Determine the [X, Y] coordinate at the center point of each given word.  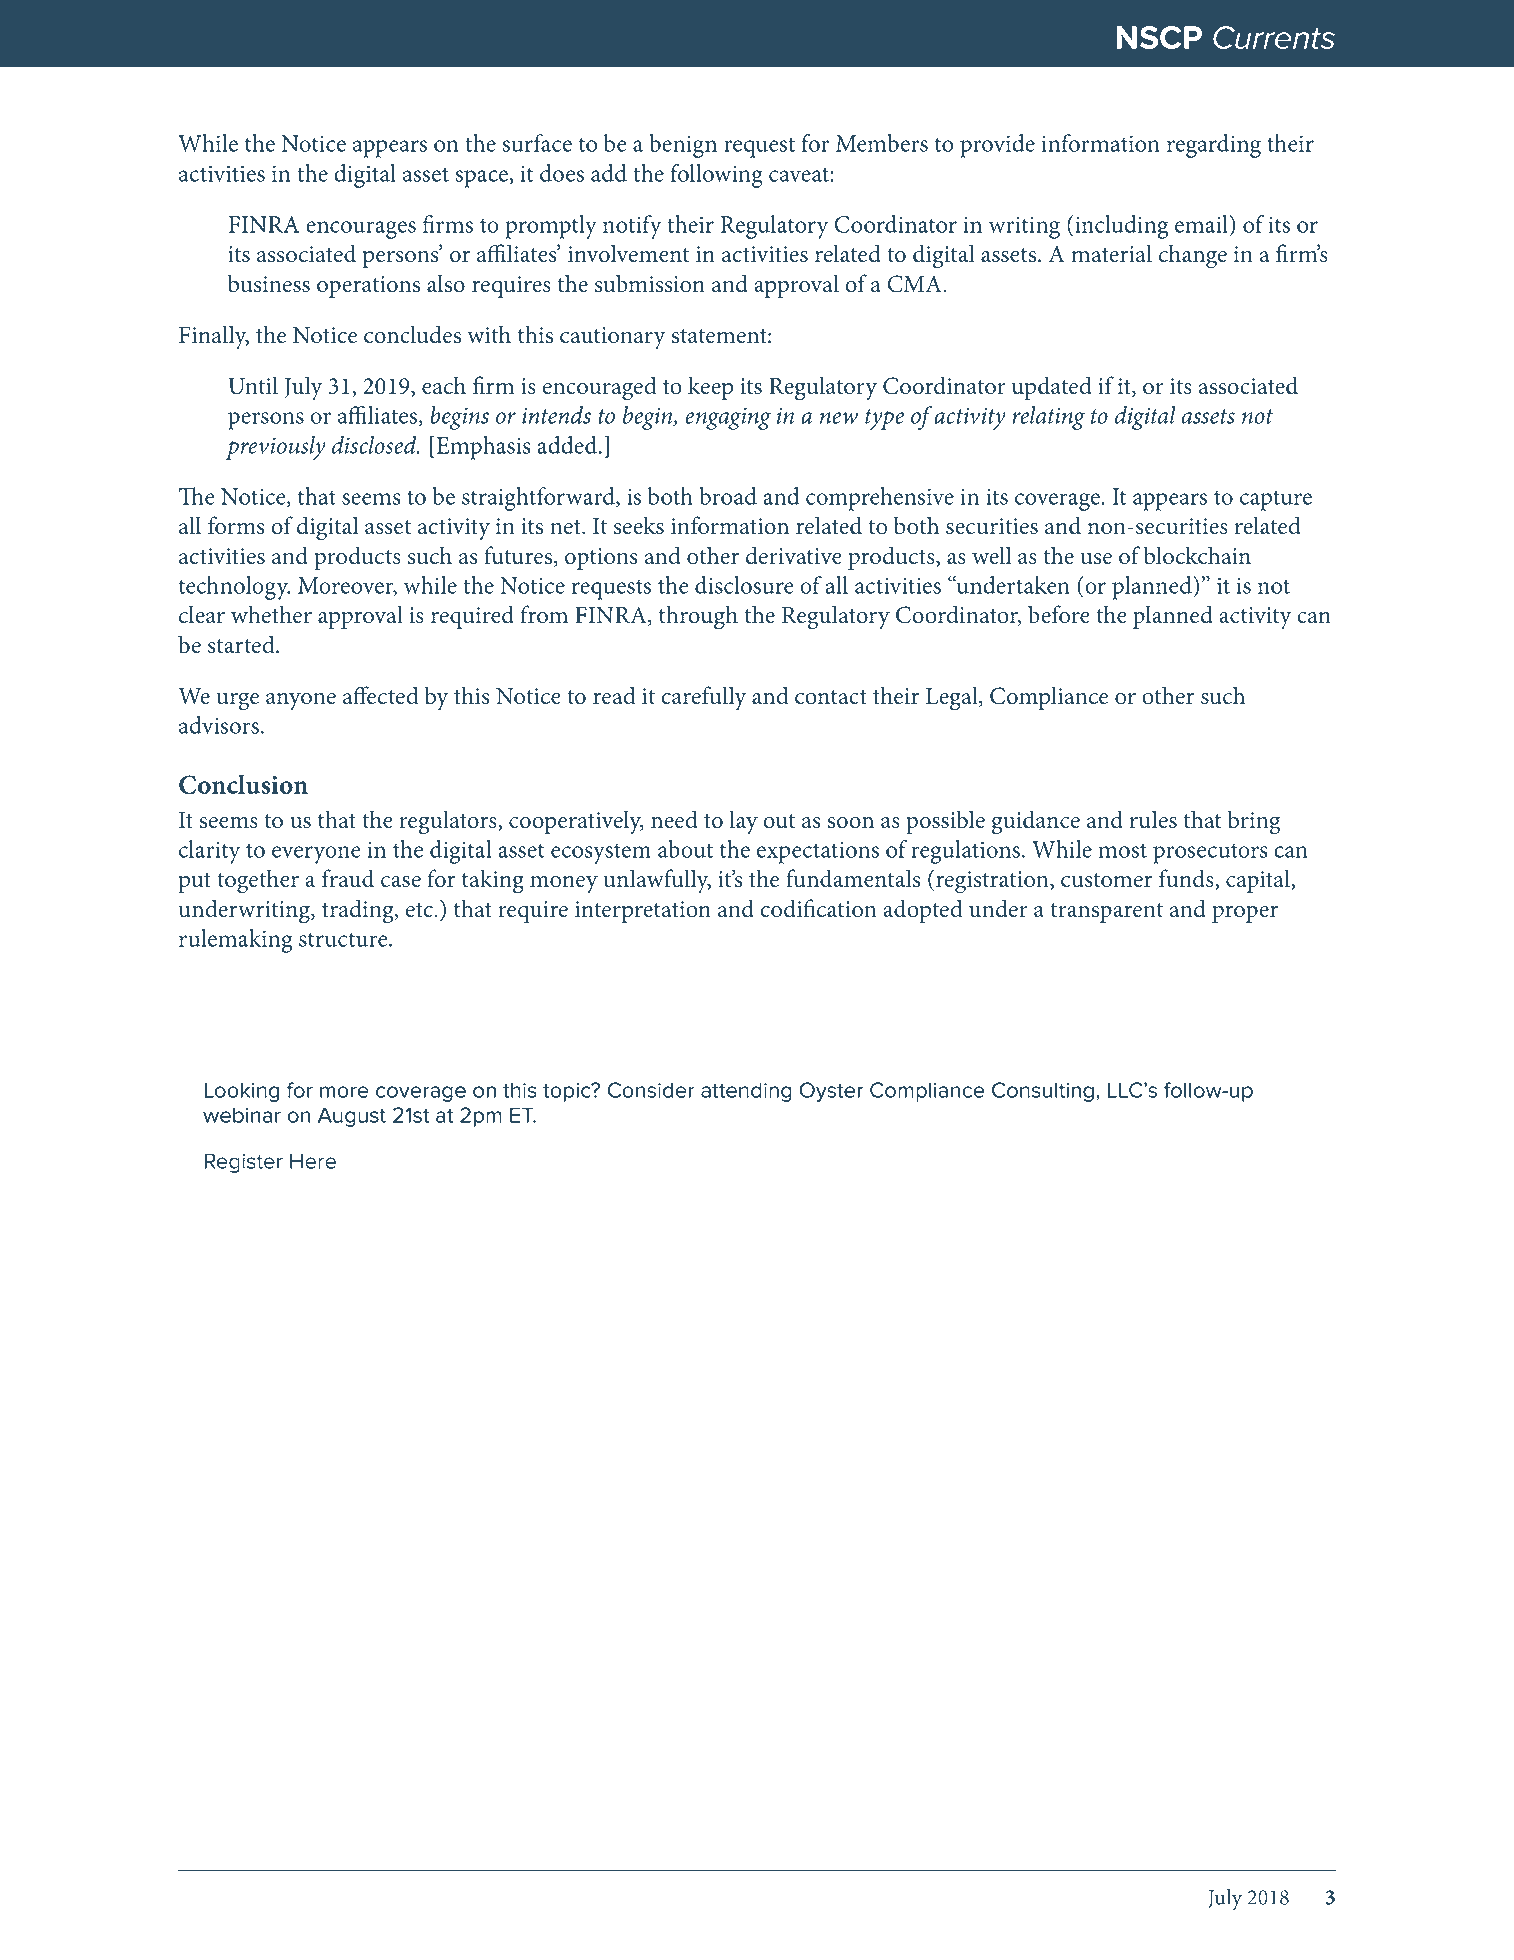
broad [728, 496]
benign [683, 146]
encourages [361, 230]
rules [1153, 819]
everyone [316, 855]
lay [743, 822]
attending [746, 1092]
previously [276, 448]
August [352, 1117]
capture [1276, 500]
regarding [1214, 146]
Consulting [1043, 1092]
